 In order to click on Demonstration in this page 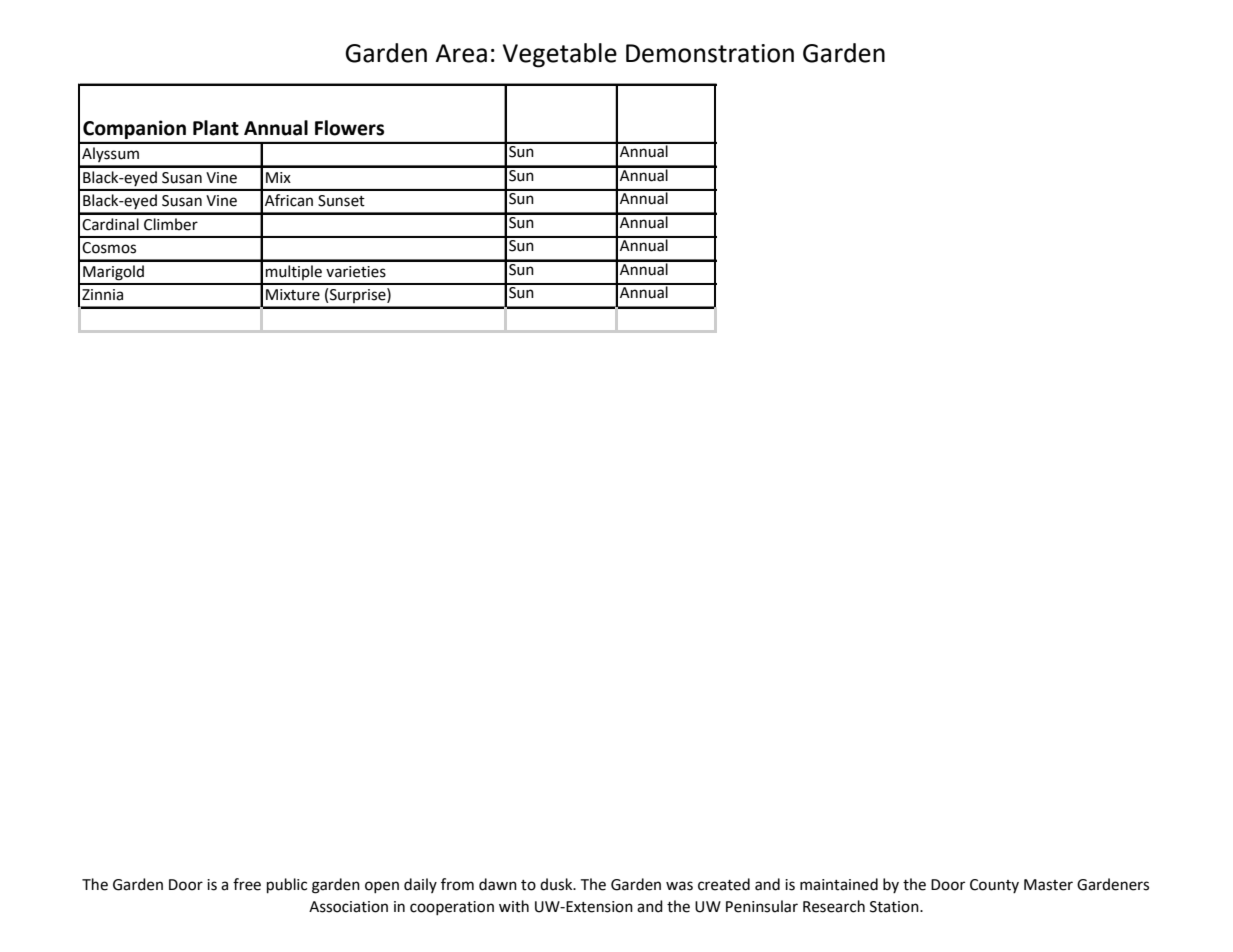, I will do `click(710, 53)`.
